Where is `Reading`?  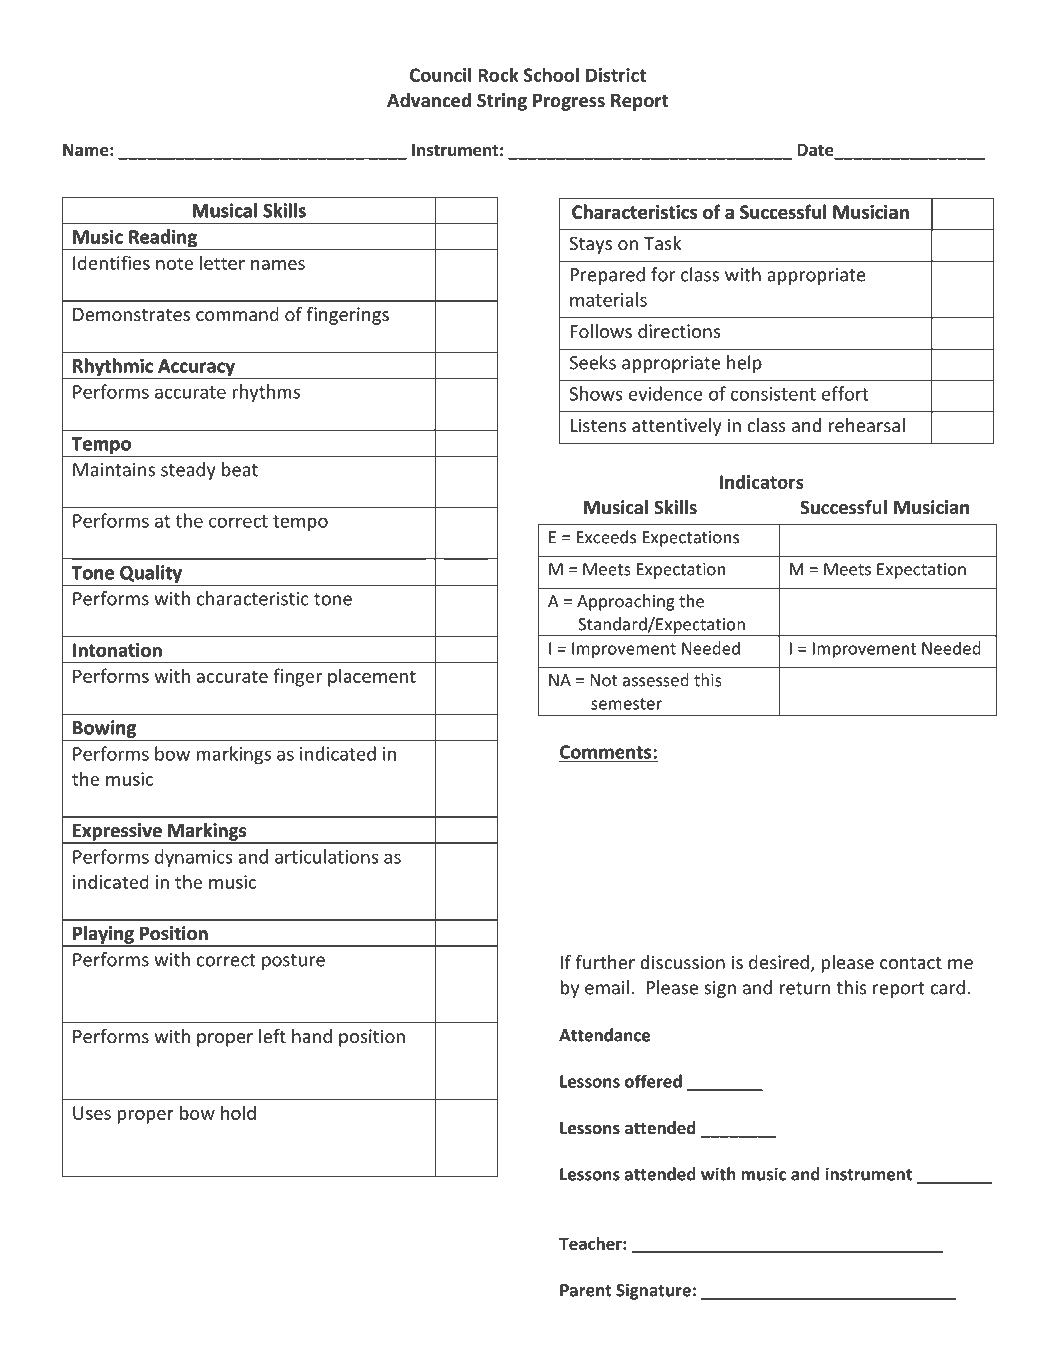
Reading is located at coordinates (163, 239).
